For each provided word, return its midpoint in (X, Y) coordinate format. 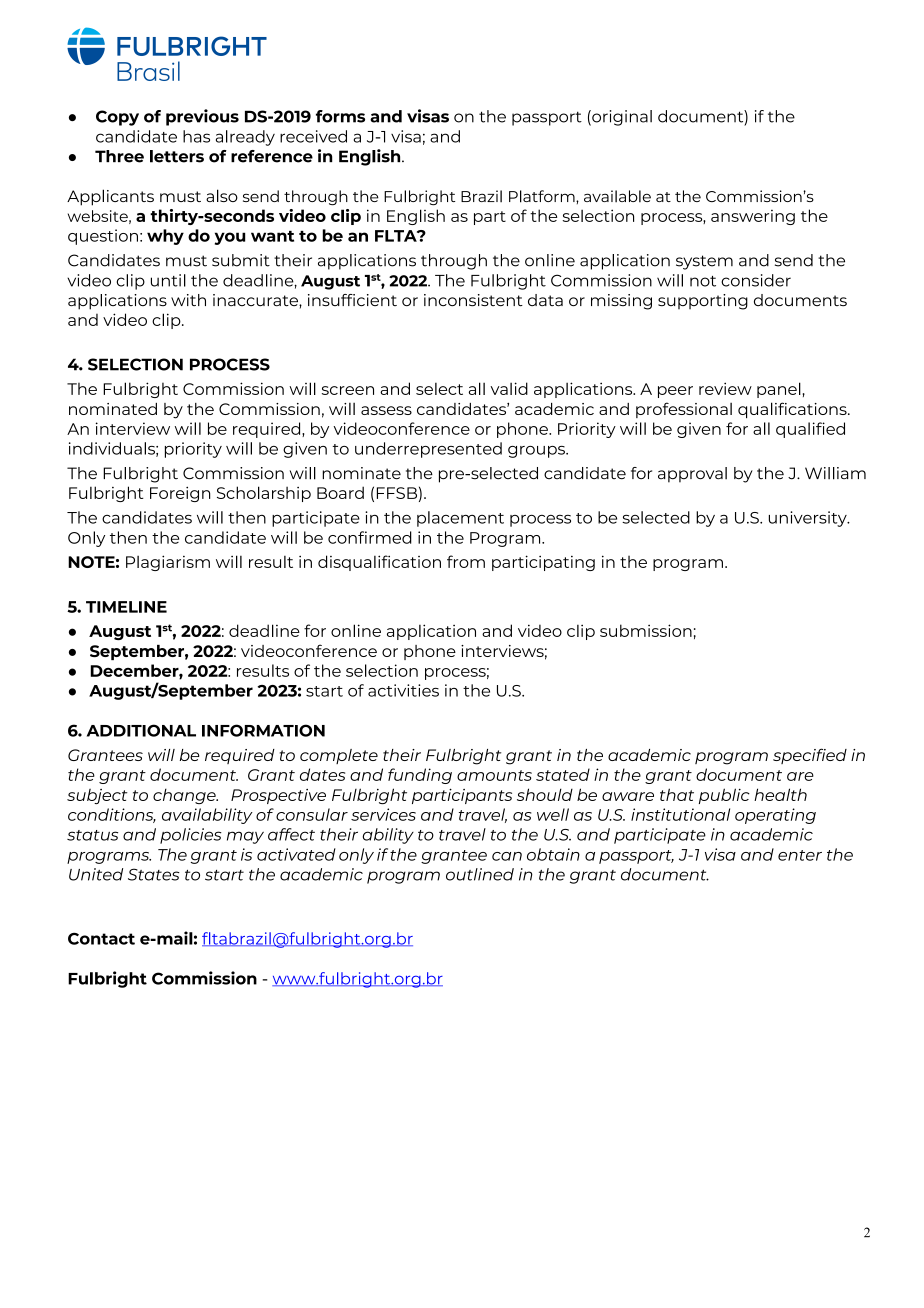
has (196, 136)
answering (753, 217)
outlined (480, 874)
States (154, 874)
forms (340, 116)
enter (800, 855)
